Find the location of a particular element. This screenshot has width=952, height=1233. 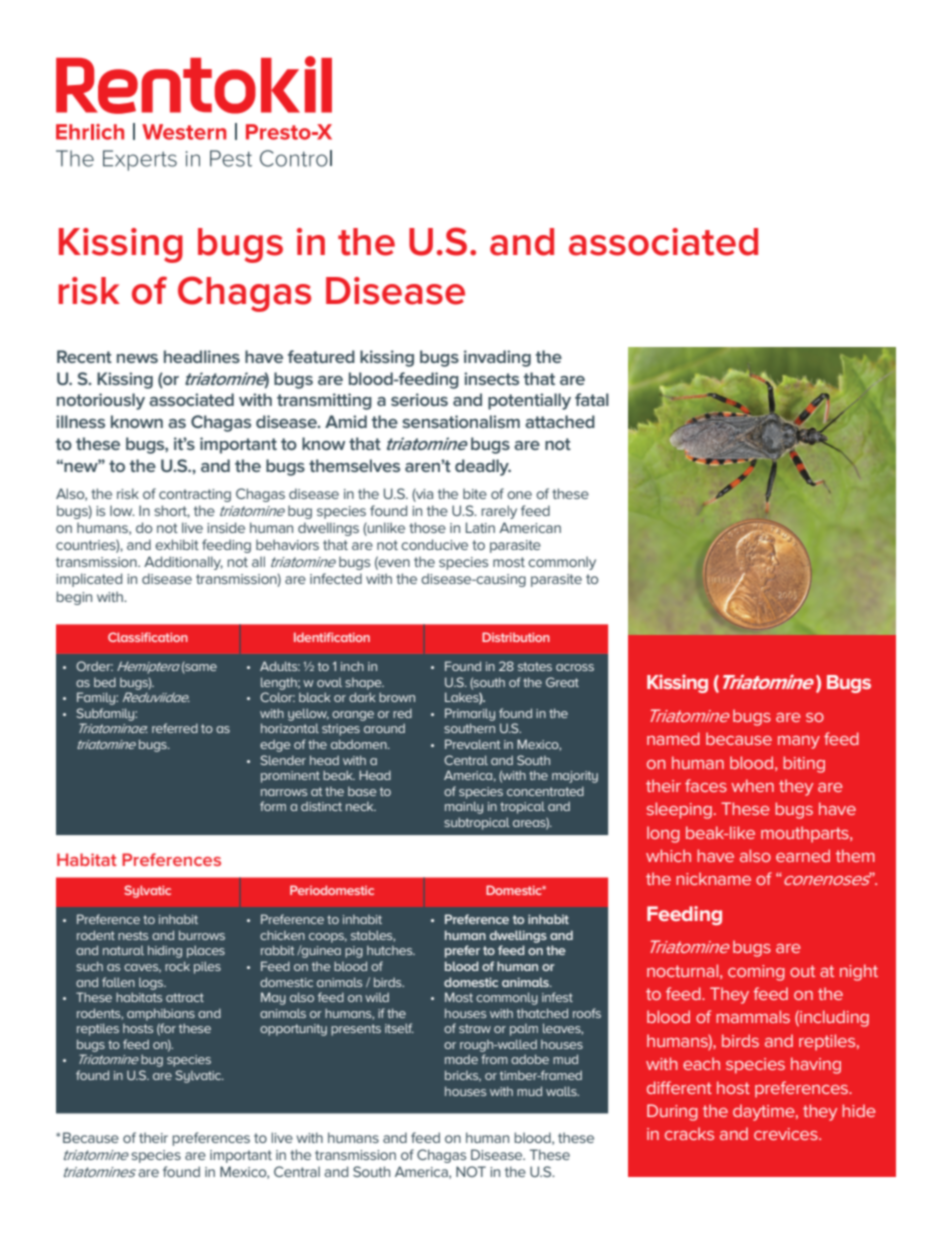

nests is located at coordinates (133, 935).
